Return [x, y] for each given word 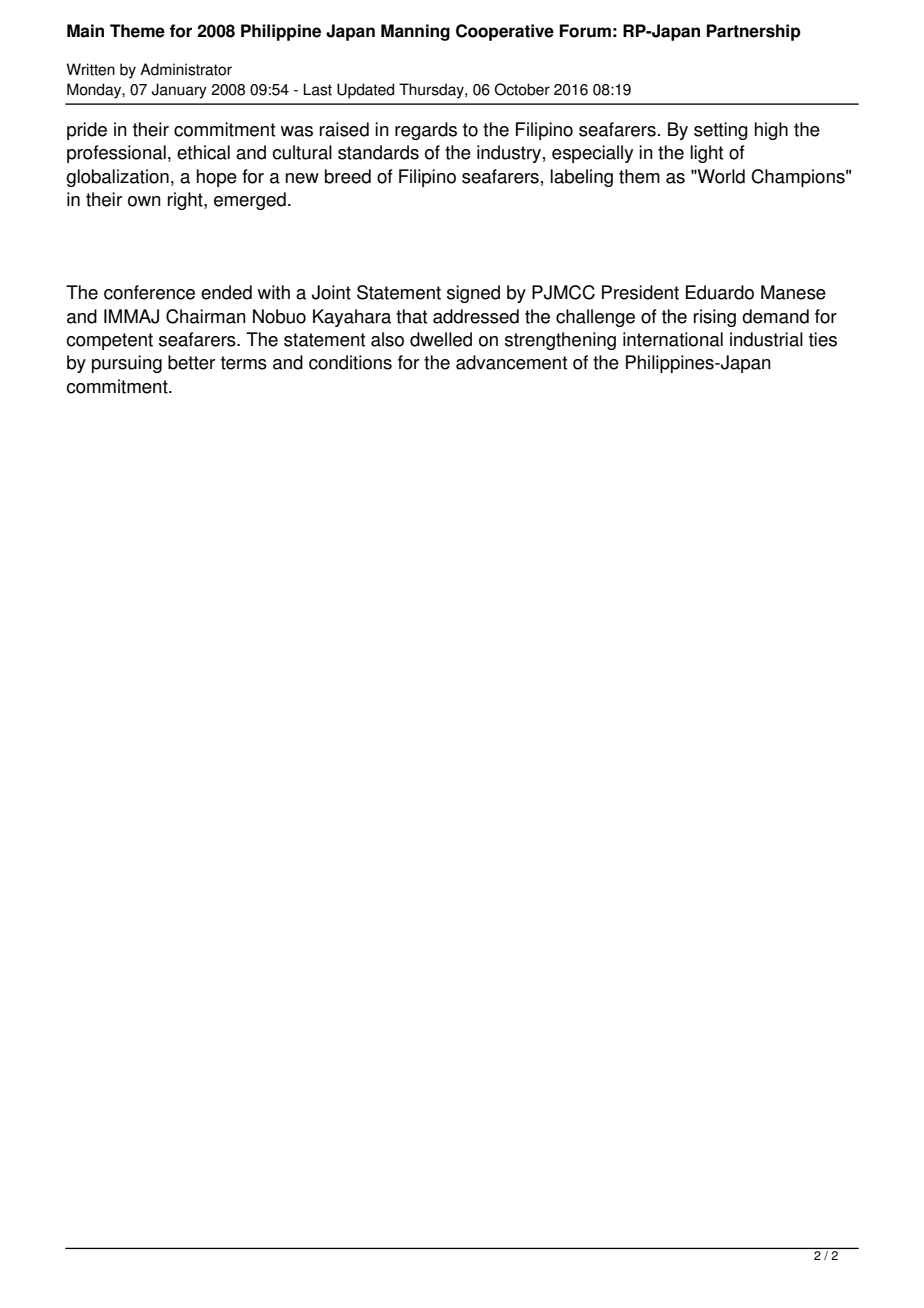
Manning [415, 32]
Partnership [754, 32]
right [186, 201]
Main [85, 31]
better [191, 362]
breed [348, 176]
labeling [581, 178]
